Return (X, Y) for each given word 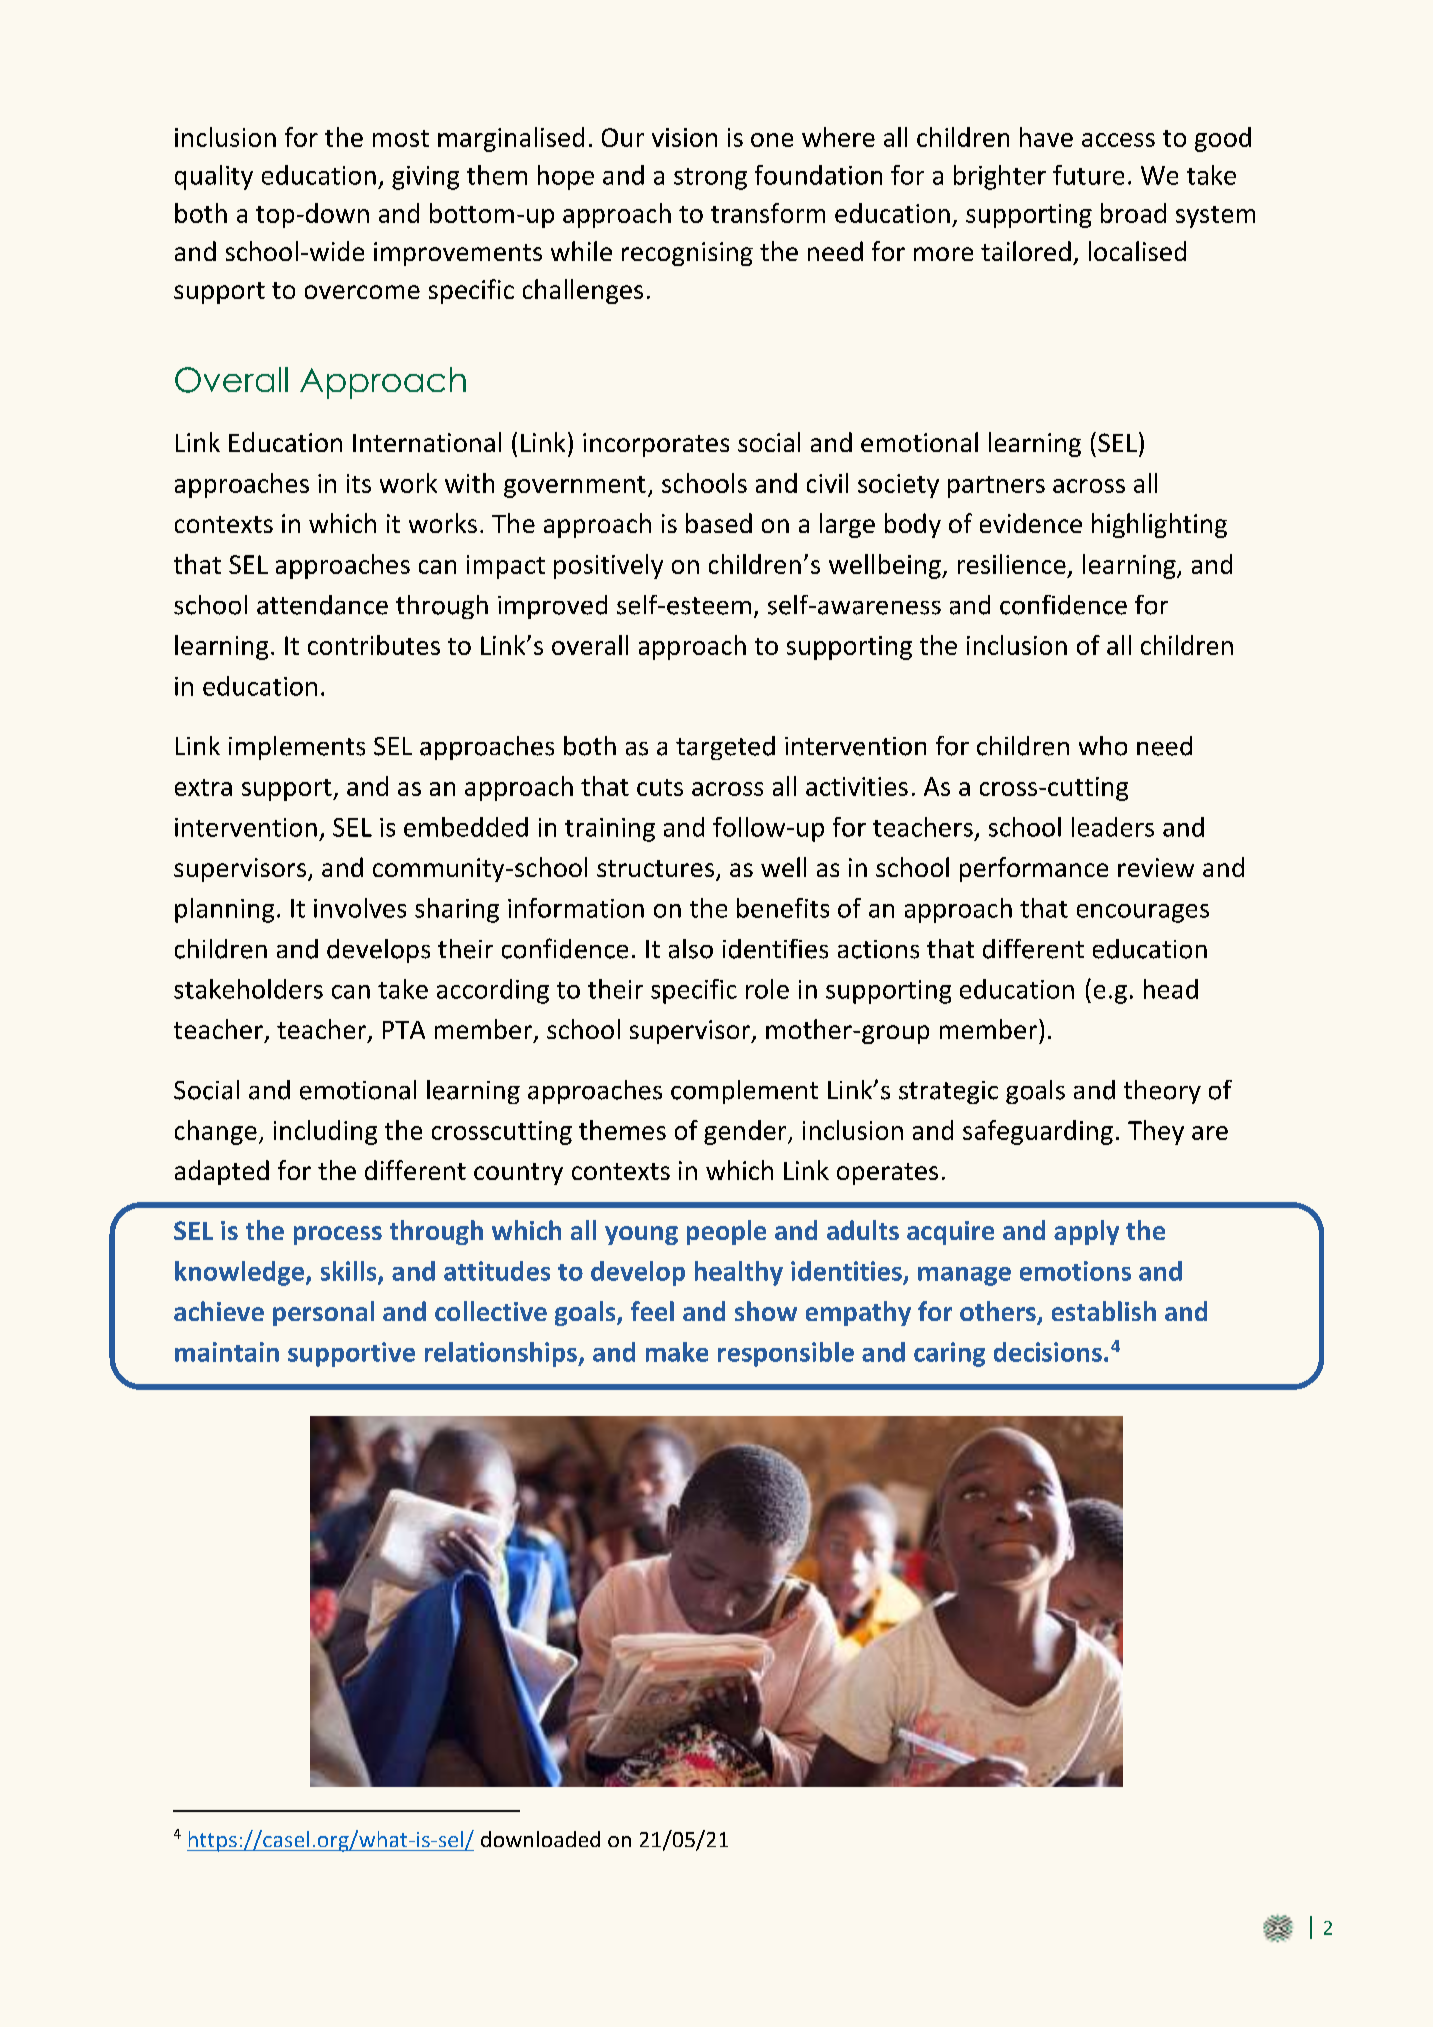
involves (360, 908)
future (1088, 175)
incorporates (656, 445)
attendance (322, 605)
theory (1162, 1092)
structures (655, 868)
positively (608, 566)
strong (710, 179)
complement (744, 1092)
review (1156, 867)
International (427, 442)
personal (323, 1313)
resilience (1012, 564)
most (401, 138)
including (325, 1132)
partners (996, 487)
